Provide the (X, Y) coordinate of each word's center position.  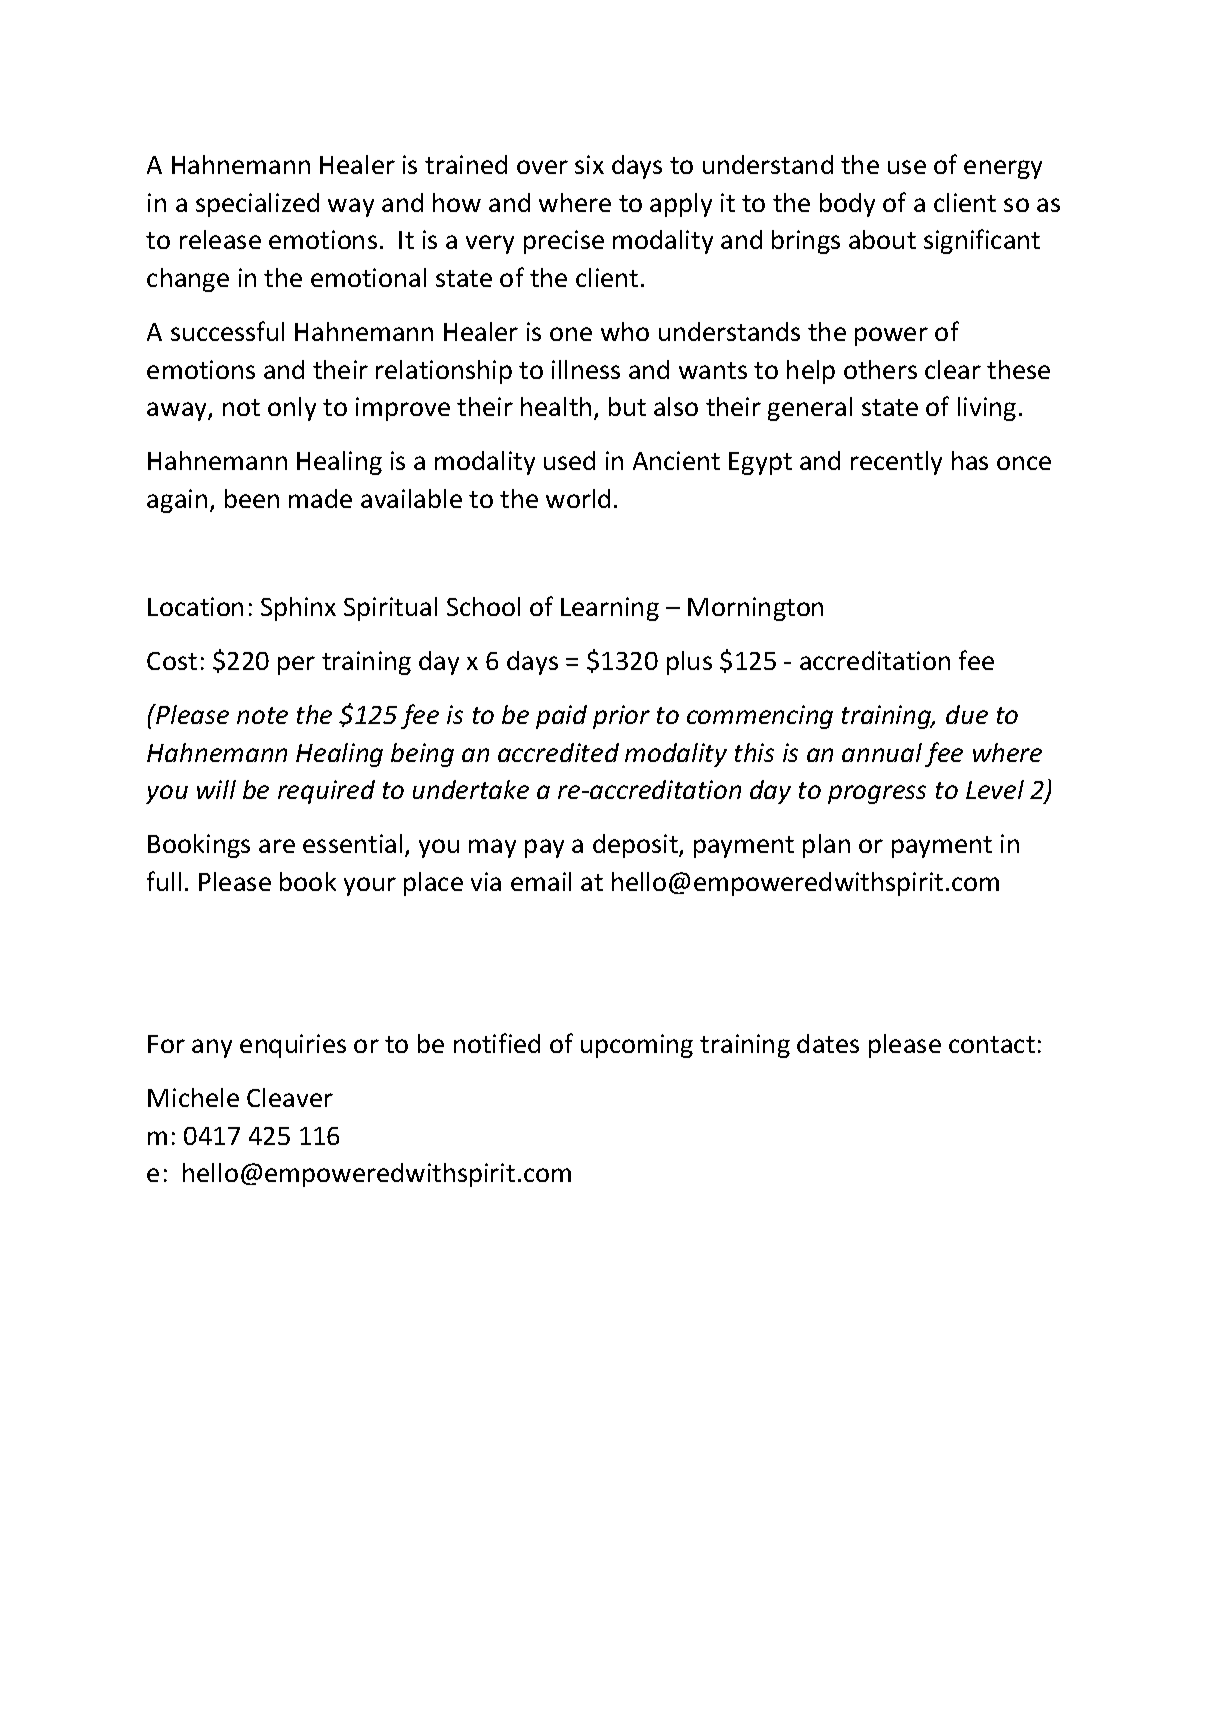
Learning (610, 609)
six (589, 164)
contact (992, 1044)
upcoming (637, 1046)
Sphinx (298, 609)
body (847, 205)
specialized (257, 205)
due (967, 714)
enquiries (293, 1046)
